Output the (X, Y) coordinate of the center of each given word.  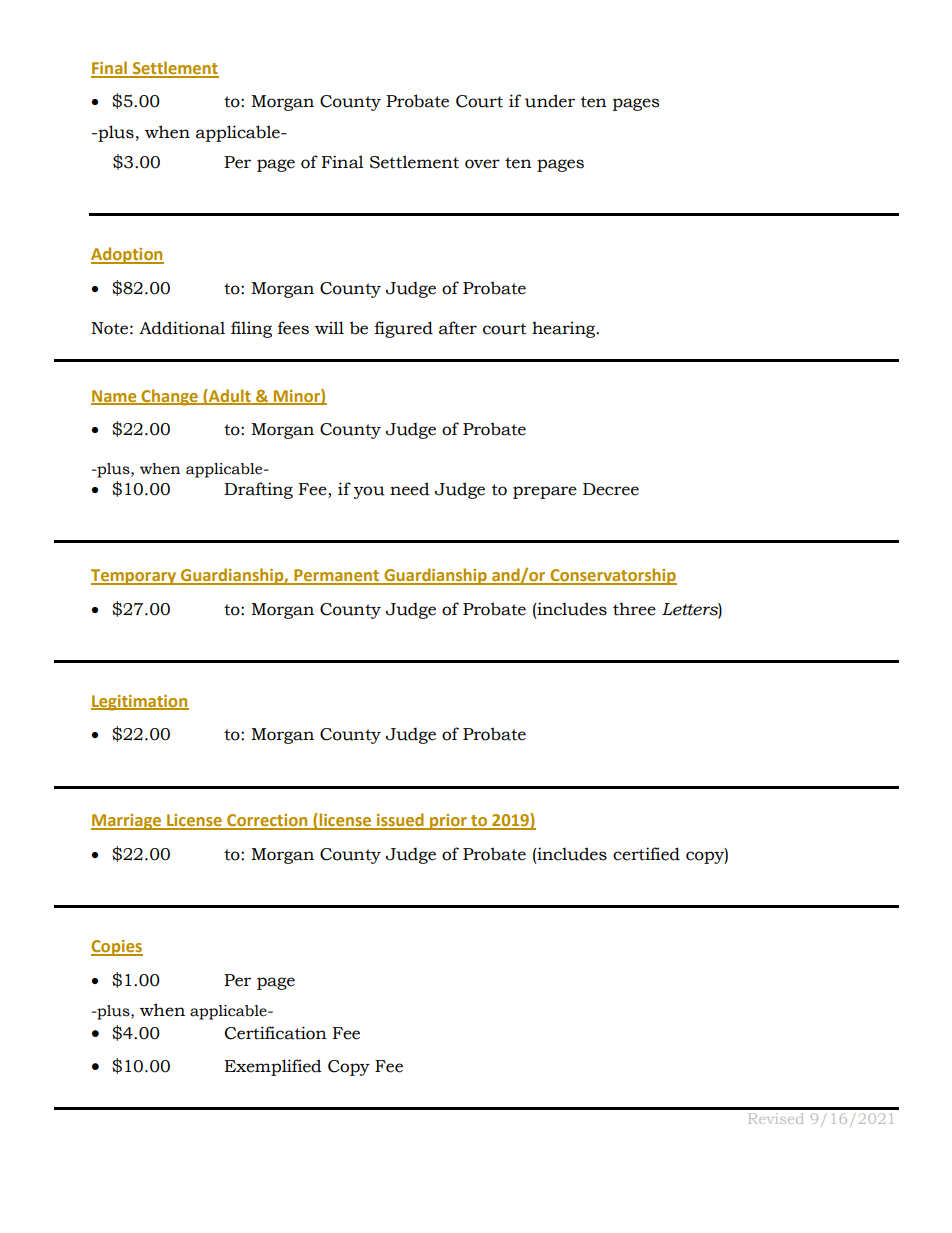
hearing (565, 329)
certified (646, 854)
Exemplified (273, 1067)
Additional (182, 328)
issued (400, 821)
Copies (117, 948)
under (550, 101)
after (458, 328)
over (482, 164)
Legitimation (140, 703)
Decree (611, 489)
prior (448, 822)
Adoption (127, 255)
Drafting (258, 490)
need (410, 489)
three (634, 609)
